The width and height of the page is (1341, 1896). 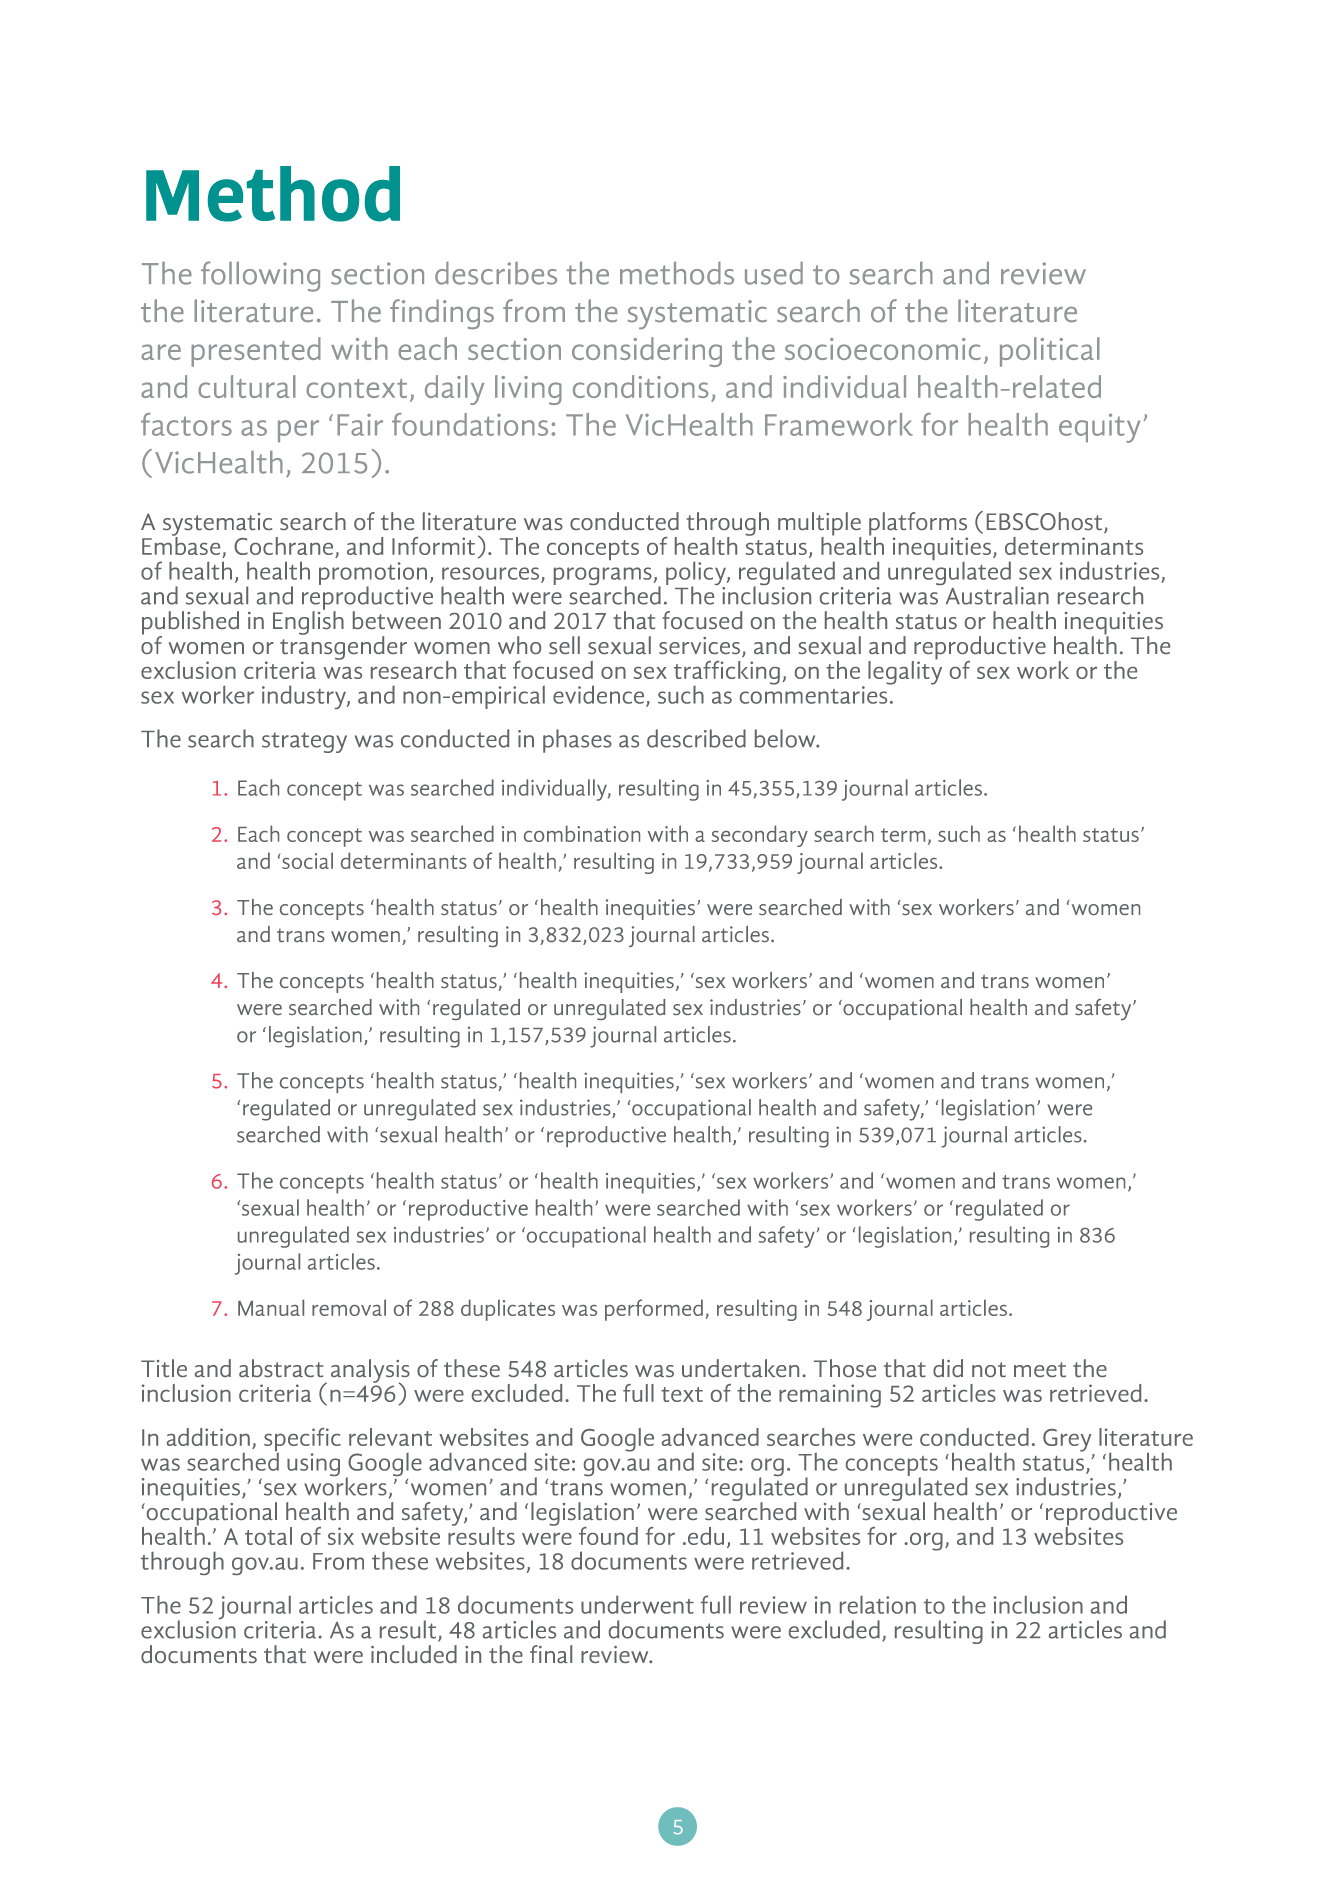 What do you see at coordinates (271, 1307) in the page?
I see `Manual` at bounding box center [271, 1307].
